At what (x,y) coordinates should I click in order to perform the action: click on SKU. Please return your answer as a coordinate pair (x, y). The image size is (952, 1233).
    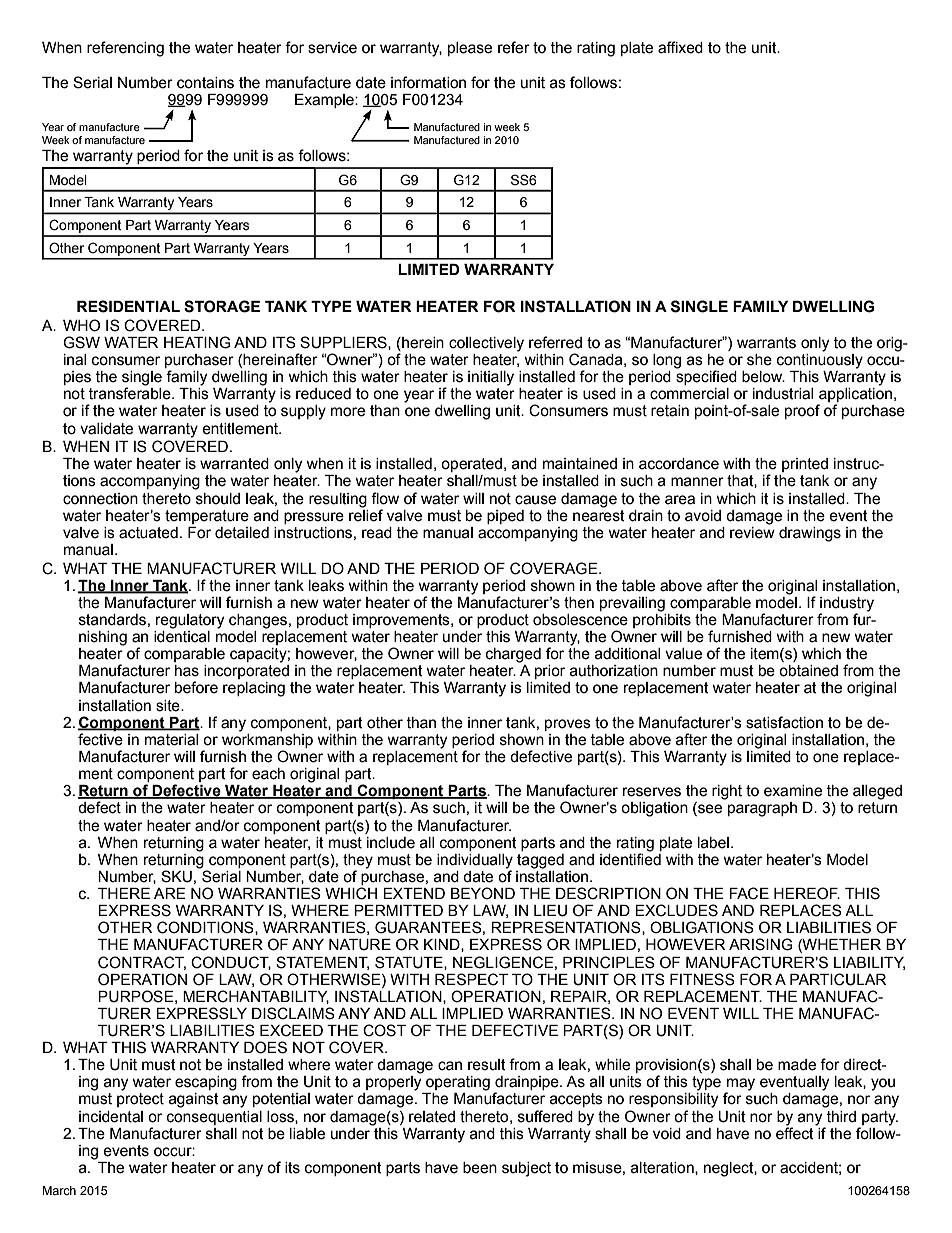
    Looking at the image, I should click on (176, 876).
